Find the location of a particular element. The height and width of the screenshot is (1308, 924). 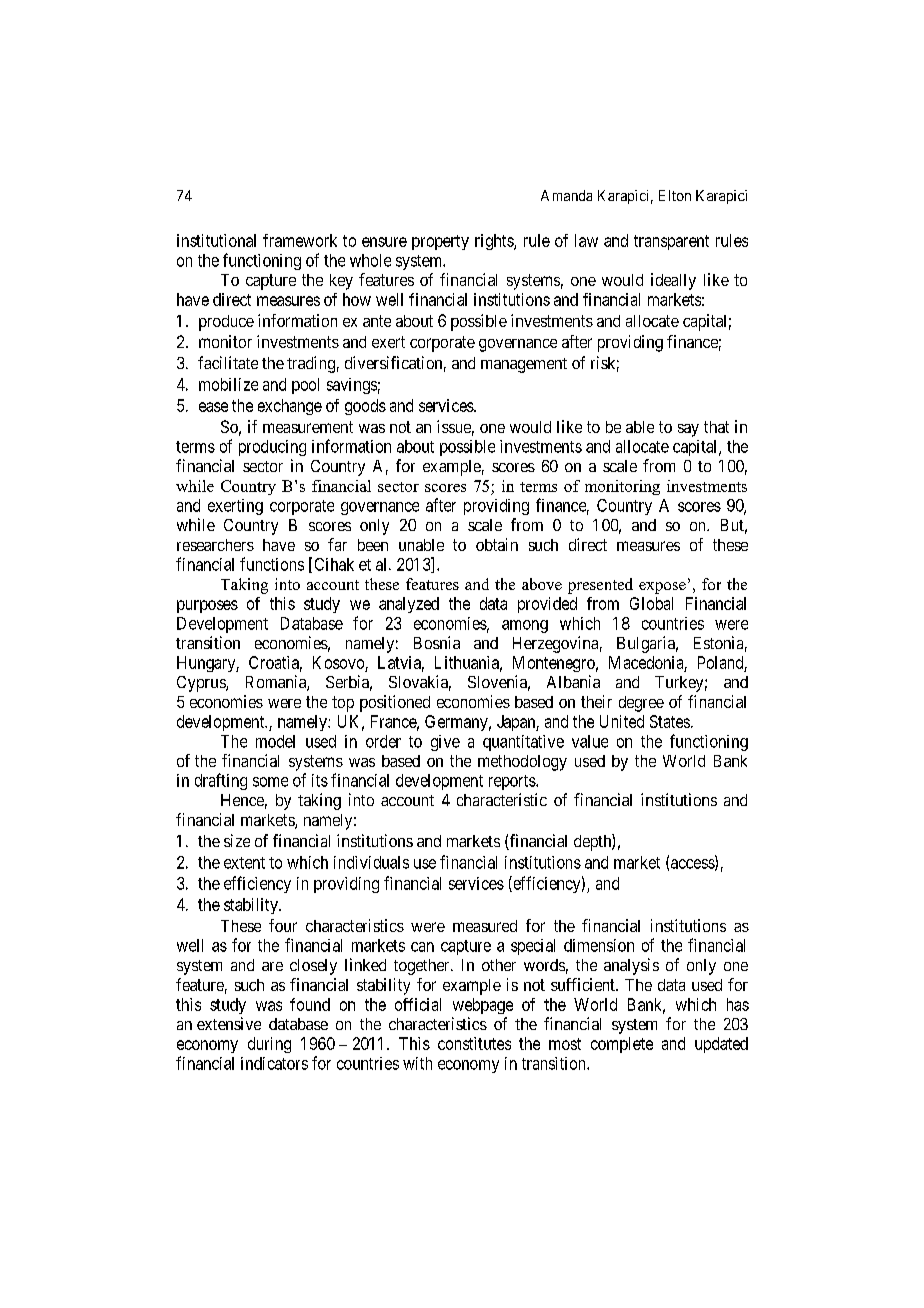

during is located at coordinates (269, 1045).
